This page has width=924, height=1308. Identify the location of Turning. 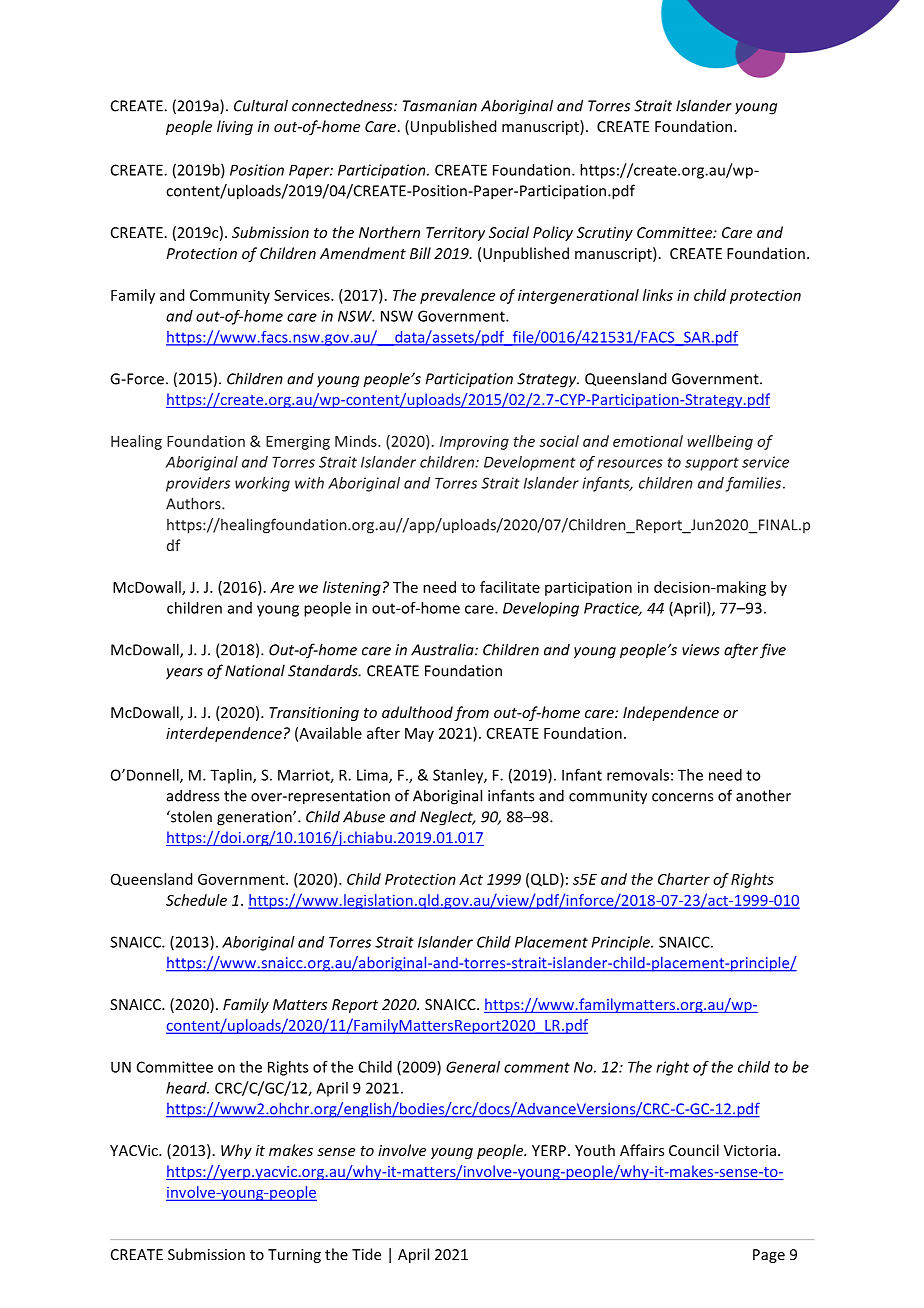
(294, 1256).
